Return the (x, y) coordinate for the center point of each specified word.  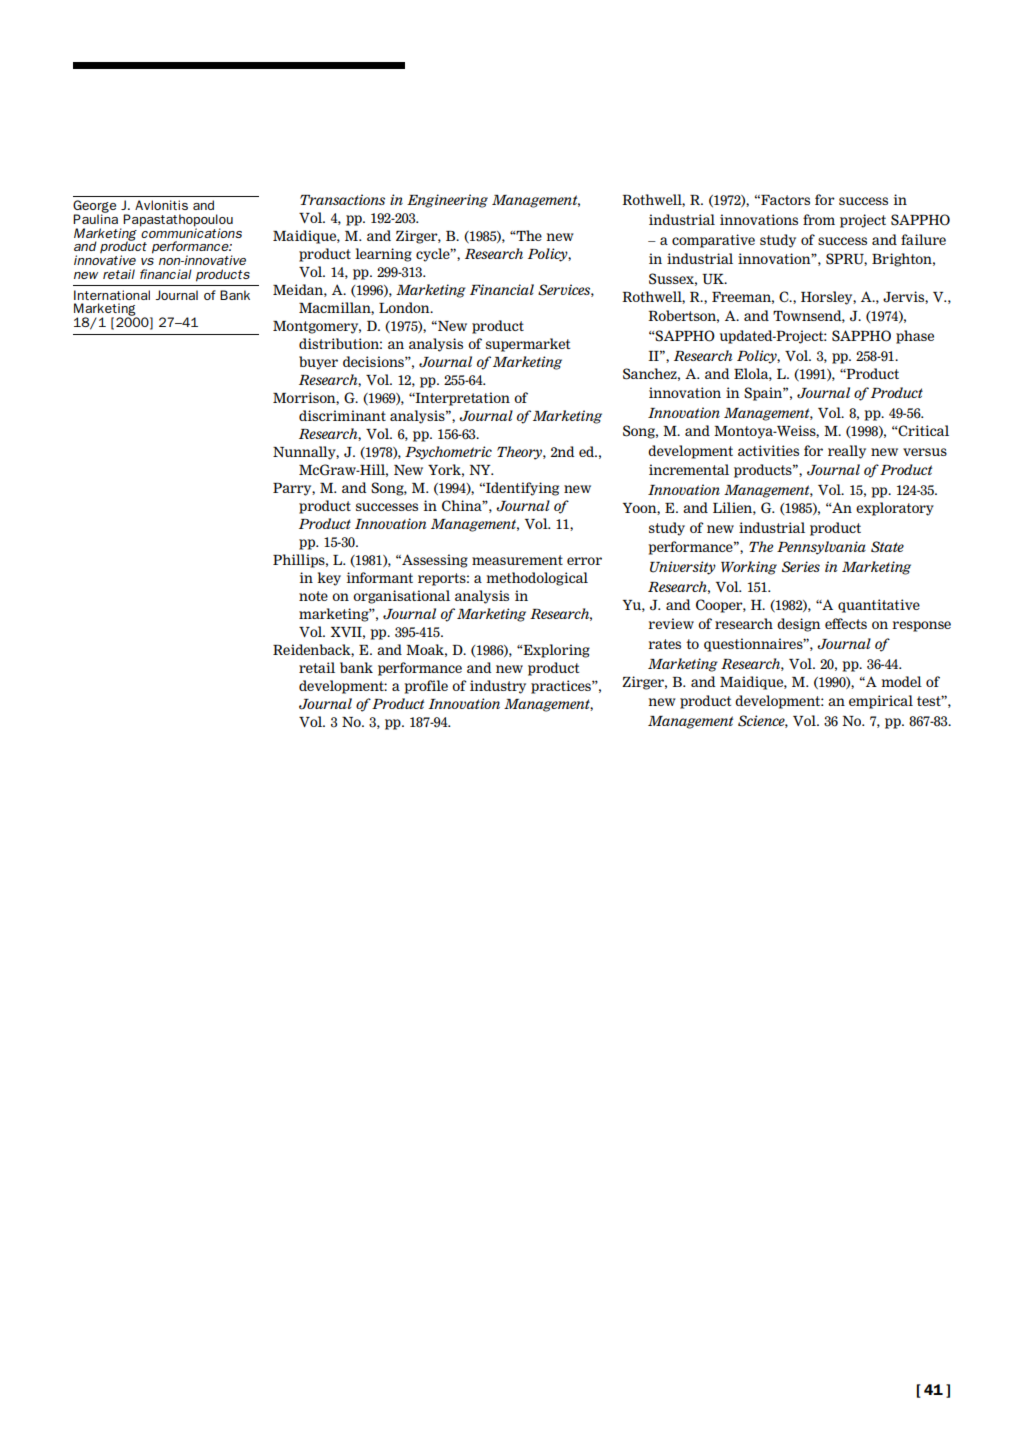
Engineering (447, 201)
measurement (517, 560)
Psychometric (448, 453)
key (329, 579)
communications (191, 232)
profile (426, 687)
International (112, 295)
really (847, 452)
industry (498, 687)
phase (915, 337)
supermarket (528, 345)
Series (801, 567)
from (819, 219)
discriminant (342, 415)
